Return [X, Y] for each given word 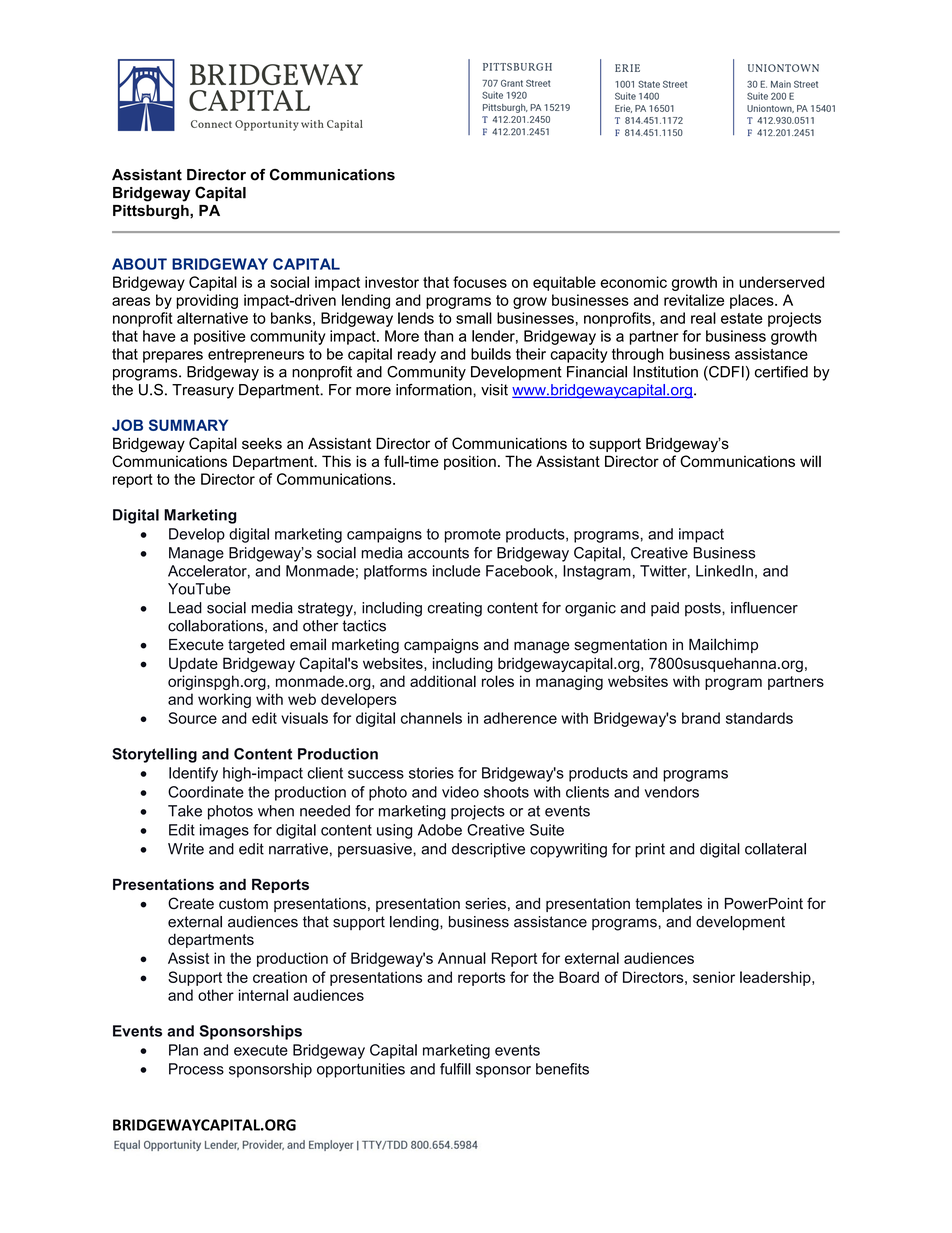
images [224, 831]
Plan [183, 1050]
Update [193, 664]
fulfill [455, 1069]
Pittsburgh [152, 212]
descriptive [488, 850]
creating [454, 609]
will [810, 461]
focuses [480, 282]
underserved [781, 282]
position [470, 462]
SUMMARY [188, 425]
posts [704, 609]
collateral [775, 849]
